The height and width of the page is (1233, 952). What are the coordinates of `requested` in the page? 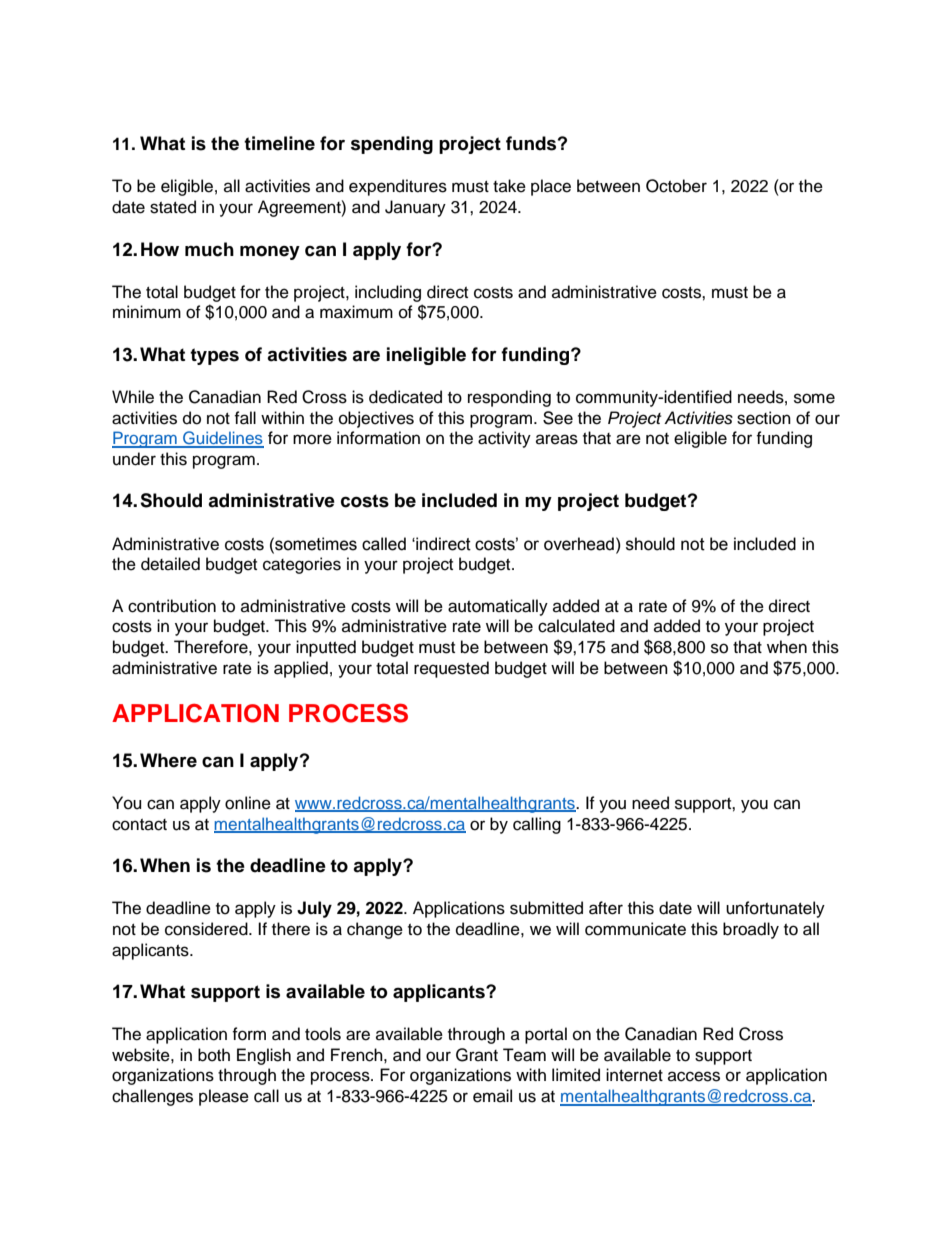 It's located at (451, 669).
